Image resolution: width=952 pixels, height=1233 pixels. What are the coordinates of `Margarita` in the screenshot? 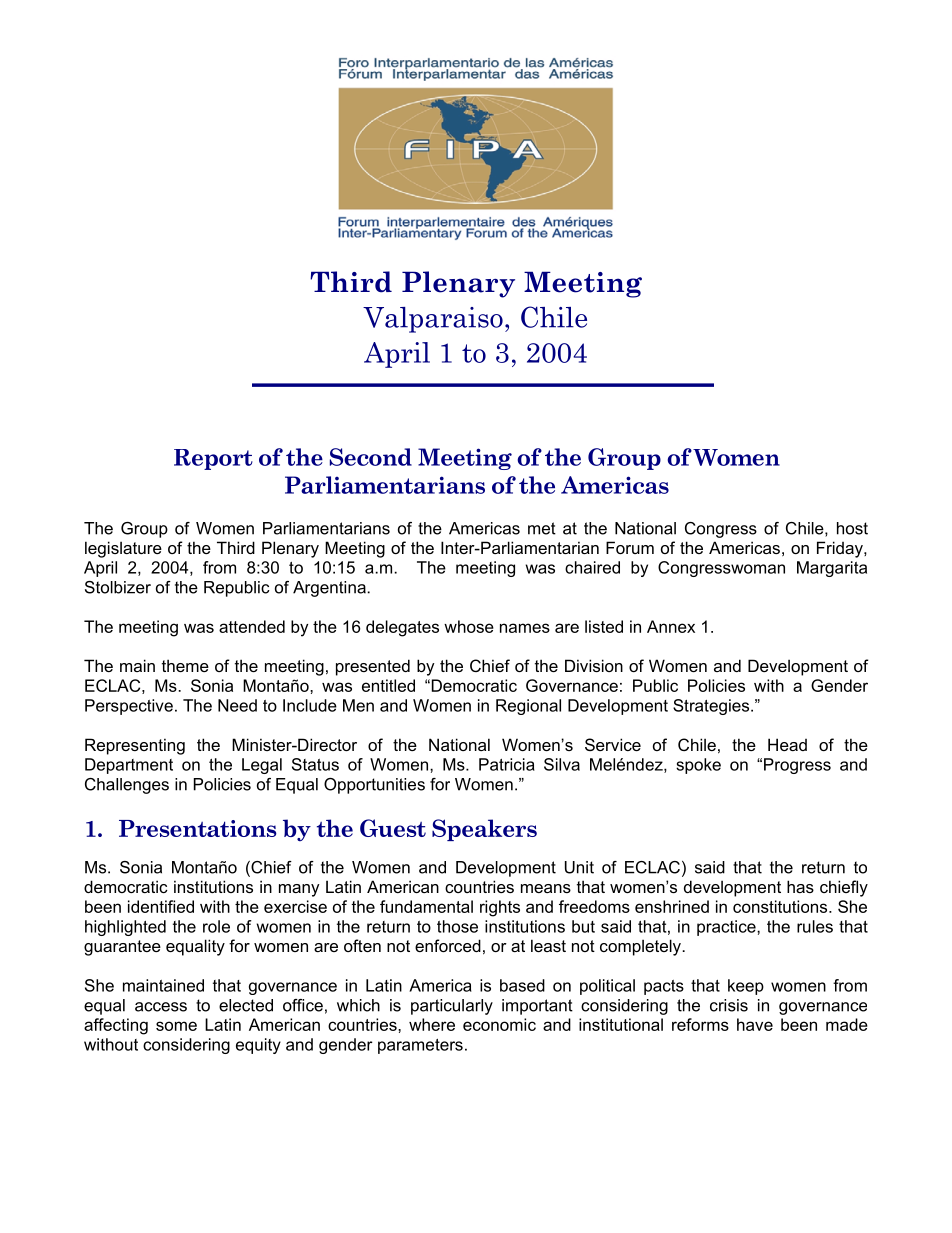 It's located at (832, 569).
